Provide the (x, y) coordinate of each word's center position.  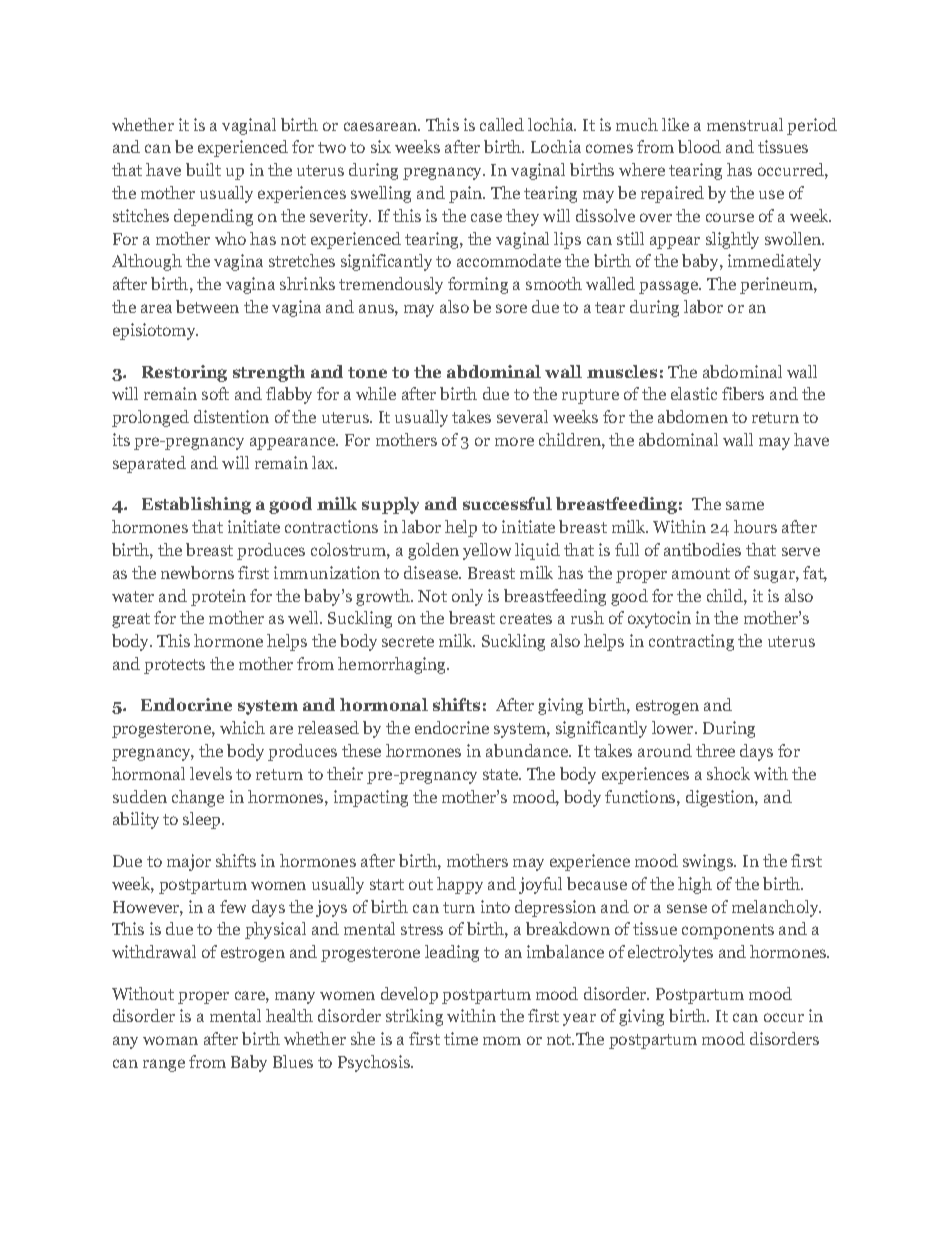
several (522, 416)
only (467, 597)
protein (218, 597)
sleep (203, 820)
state (502, 774)
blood (699, 146)
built (203, 169)
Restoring (184, 373)
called (502, 124)
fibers (743, 393)
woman (170, 1040)
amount (701, 573)
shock (728, 773)
